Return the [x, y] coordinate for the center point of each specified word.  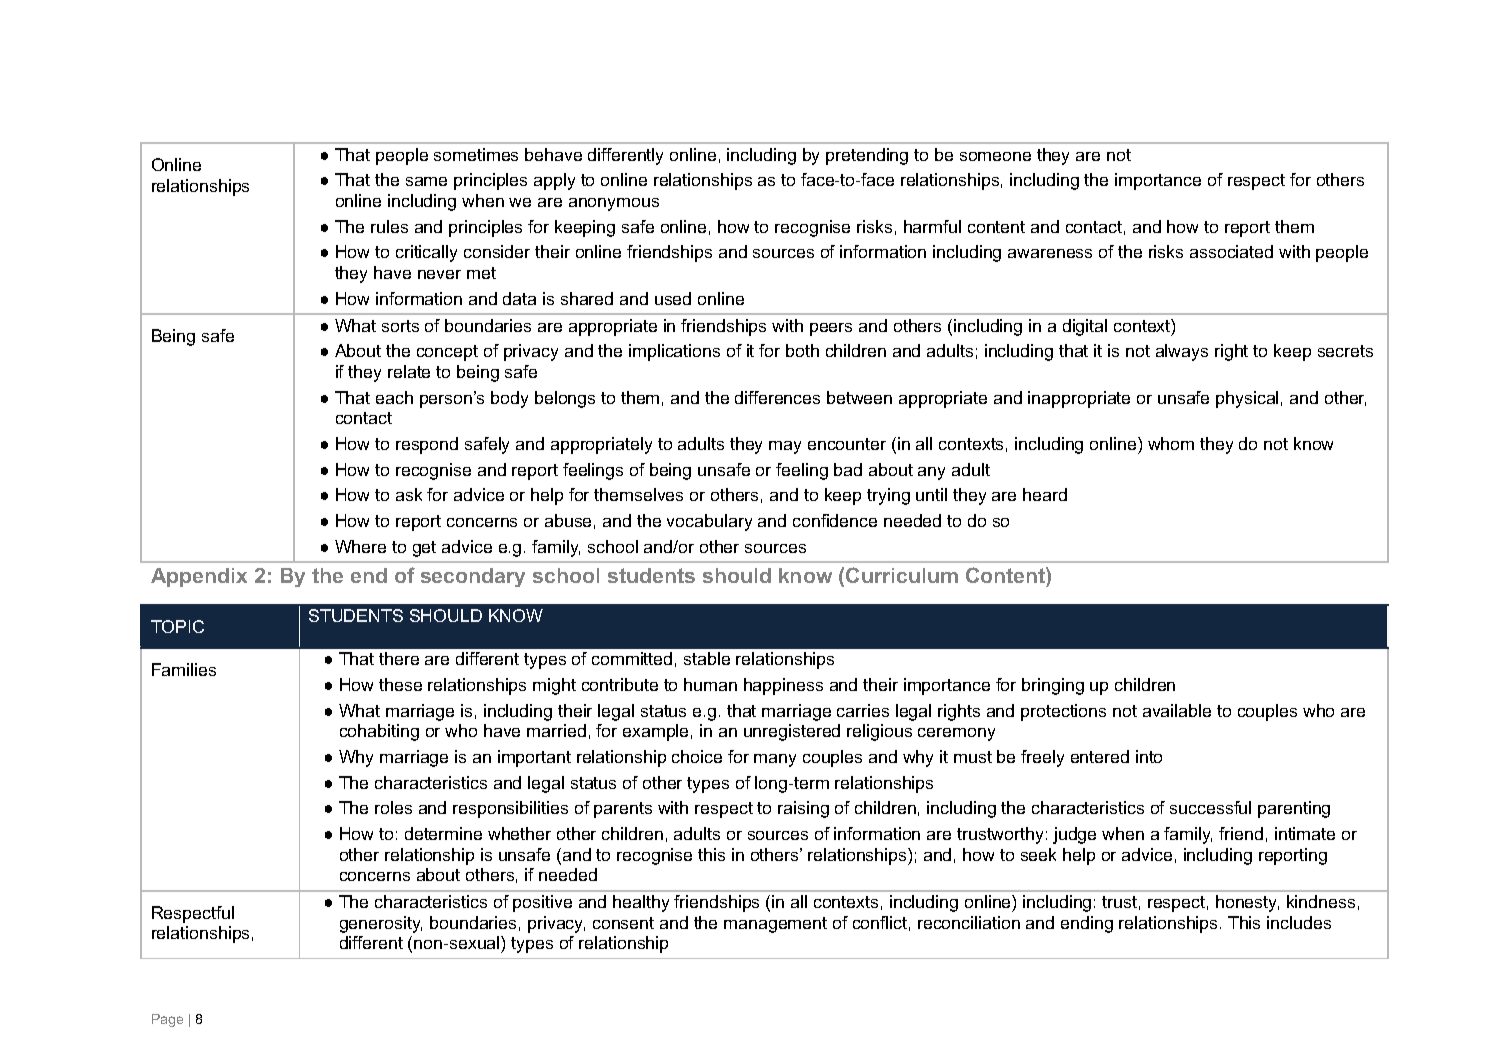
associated [1231, 251]
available [1177, 710]
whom [1171, 443]
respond [427, 445]
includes [1299, 922]
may [785, 447]
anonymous [614, 204]
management [775, 925]
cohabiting [379, 732]
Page [167, 1020]
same [426, 181]
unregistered [792, 732]
